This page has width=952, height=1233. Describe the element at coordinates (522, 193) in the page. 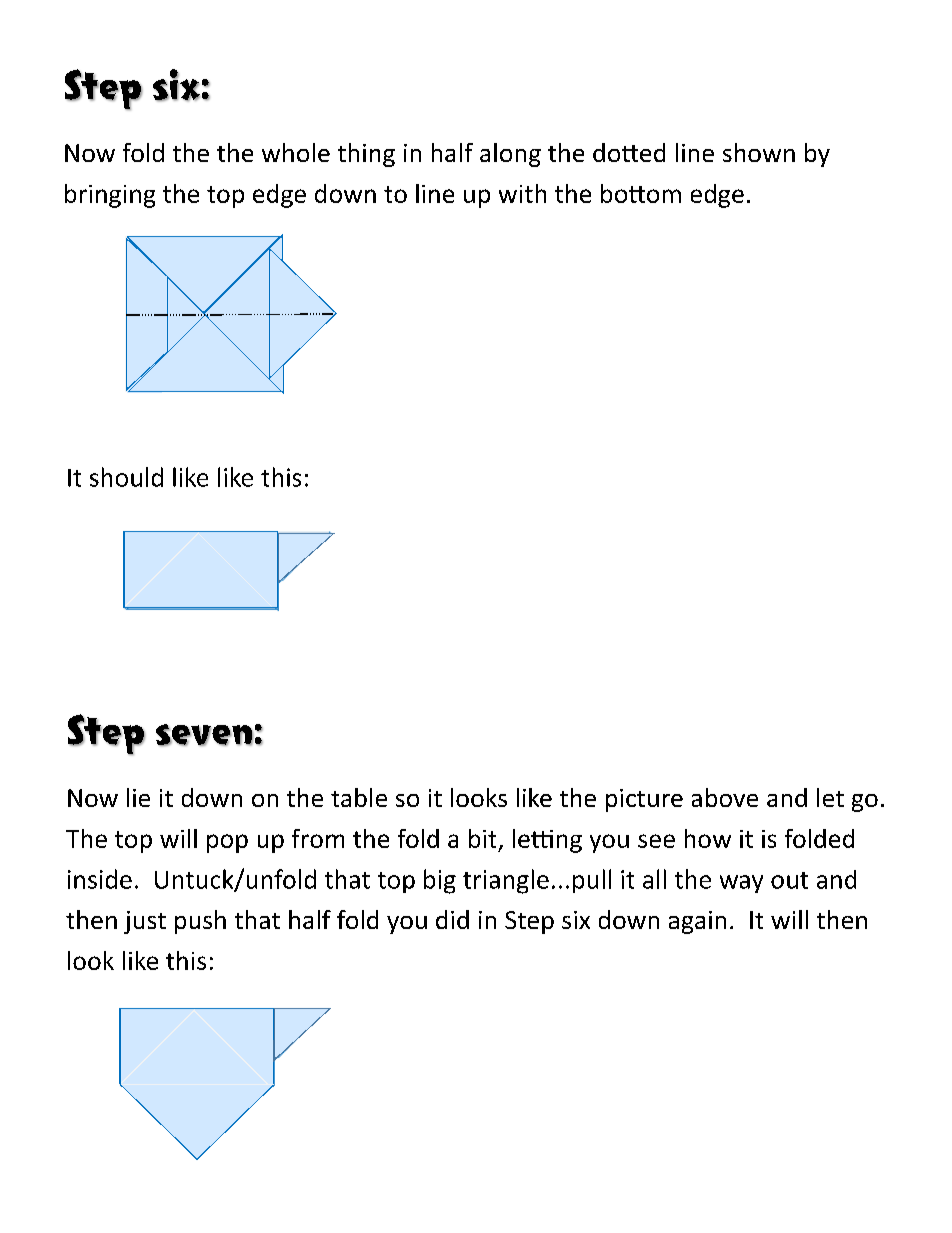

I see `with` at that location.
